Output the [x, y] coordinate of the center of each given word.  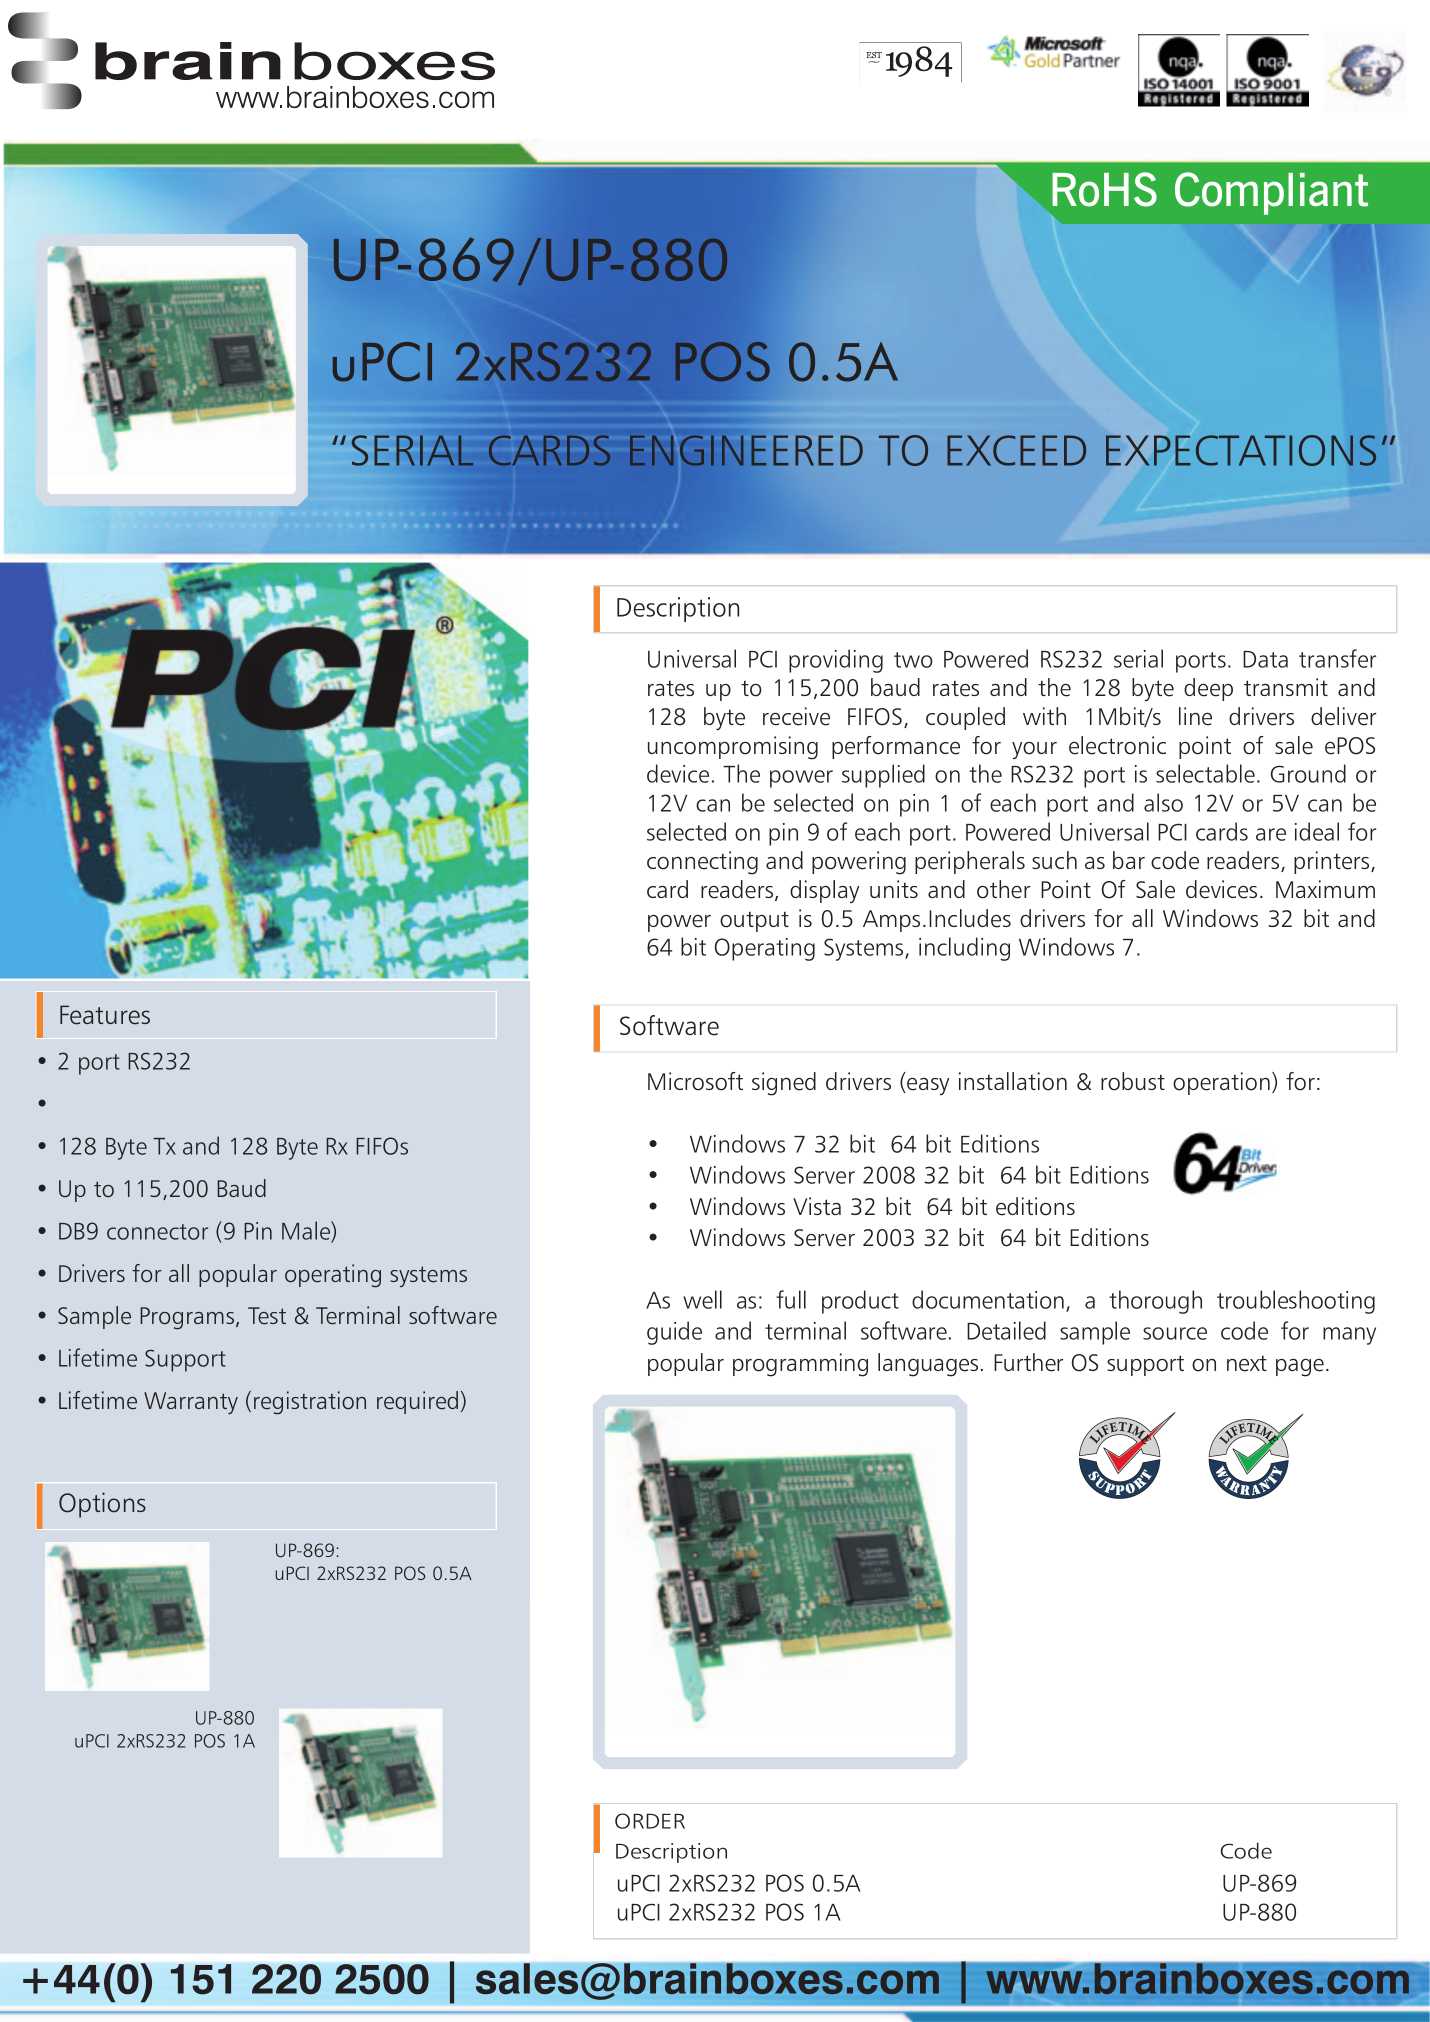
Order [650, 1821]
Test [267, 1316]
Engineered [746, 450]
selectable [1205, 773]
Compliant [1271, 193]
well [702, 1299]
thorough [1155, 1302]
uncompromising [733, 748]
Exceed [1016, 450]
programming [800, 1365]
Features [105, 1015]
